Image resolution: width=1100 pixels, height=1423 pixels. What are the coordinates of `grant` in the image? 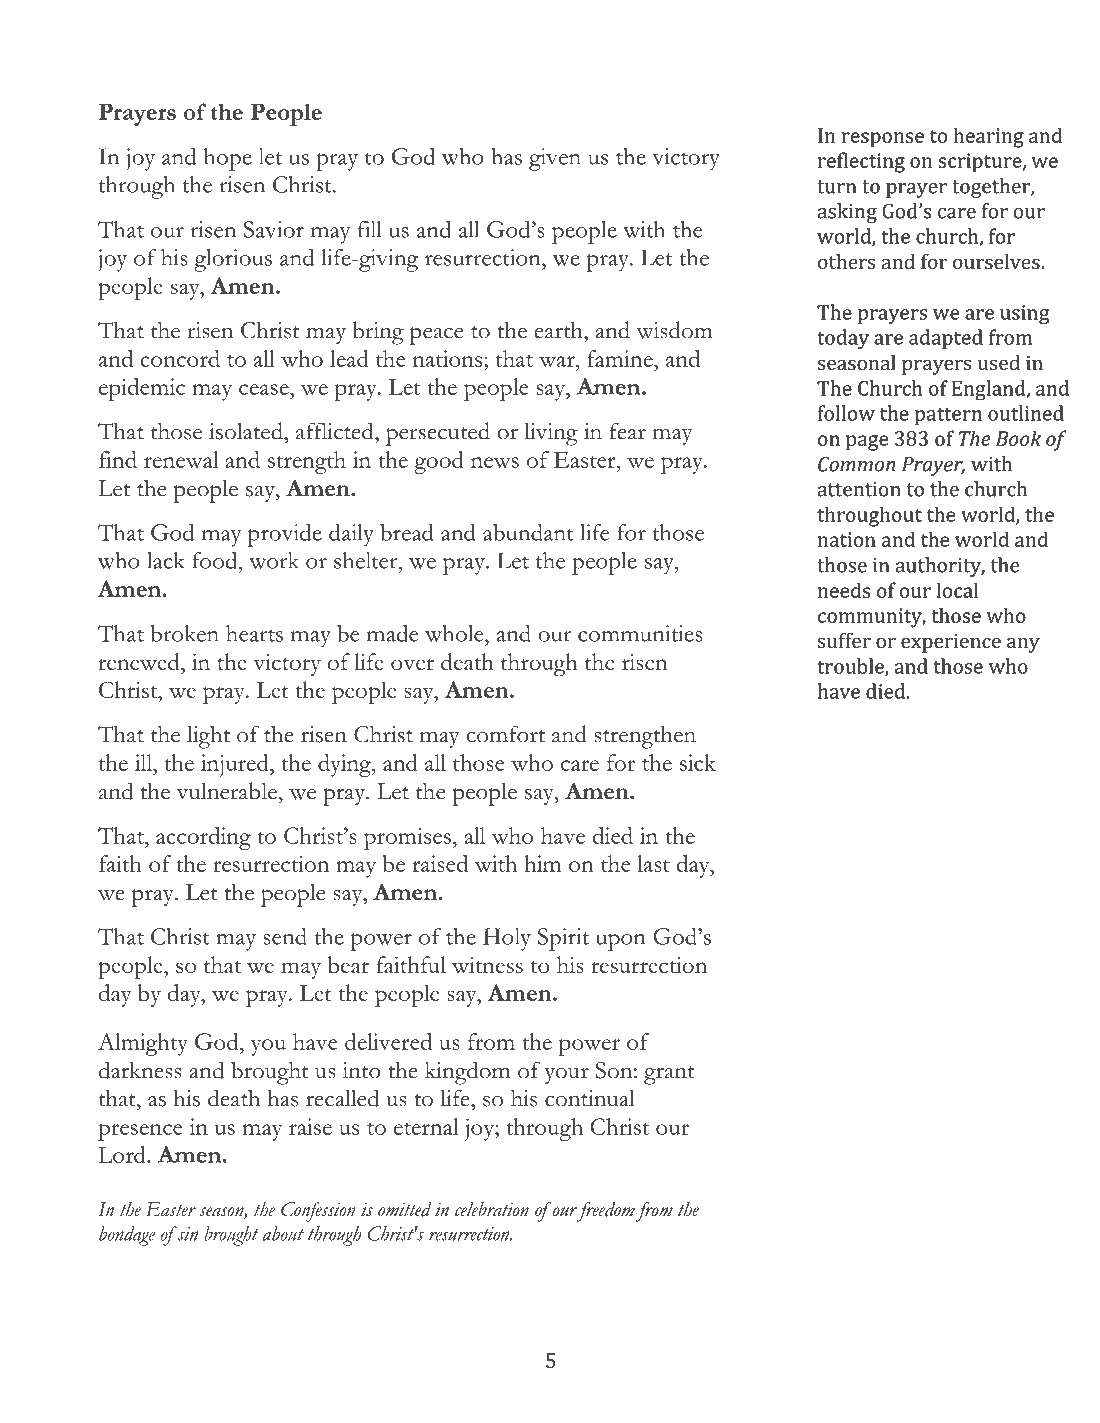 It's located at (669, 1075).
